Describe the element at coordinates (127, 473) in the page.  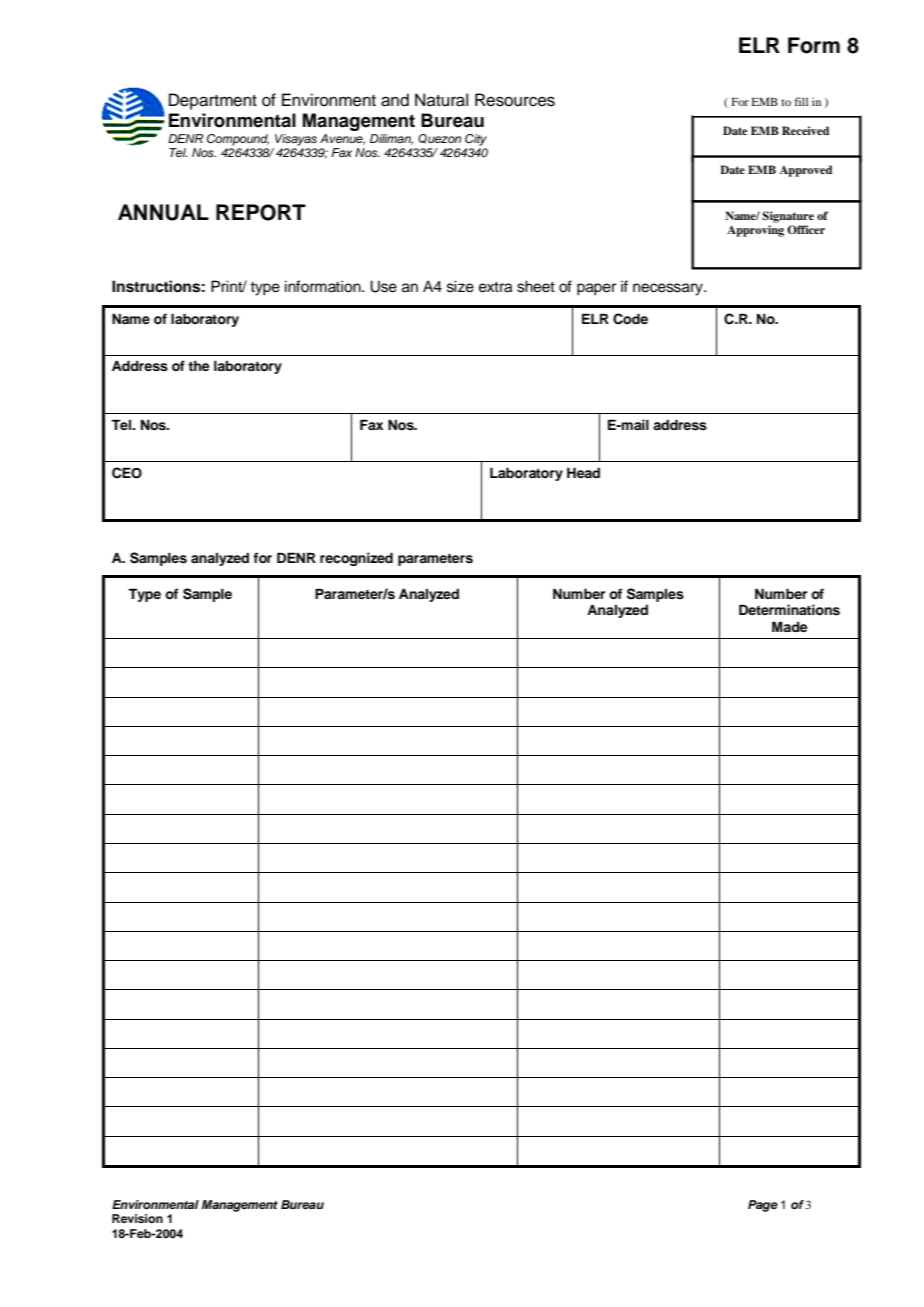
I see `CEO` at that location.
